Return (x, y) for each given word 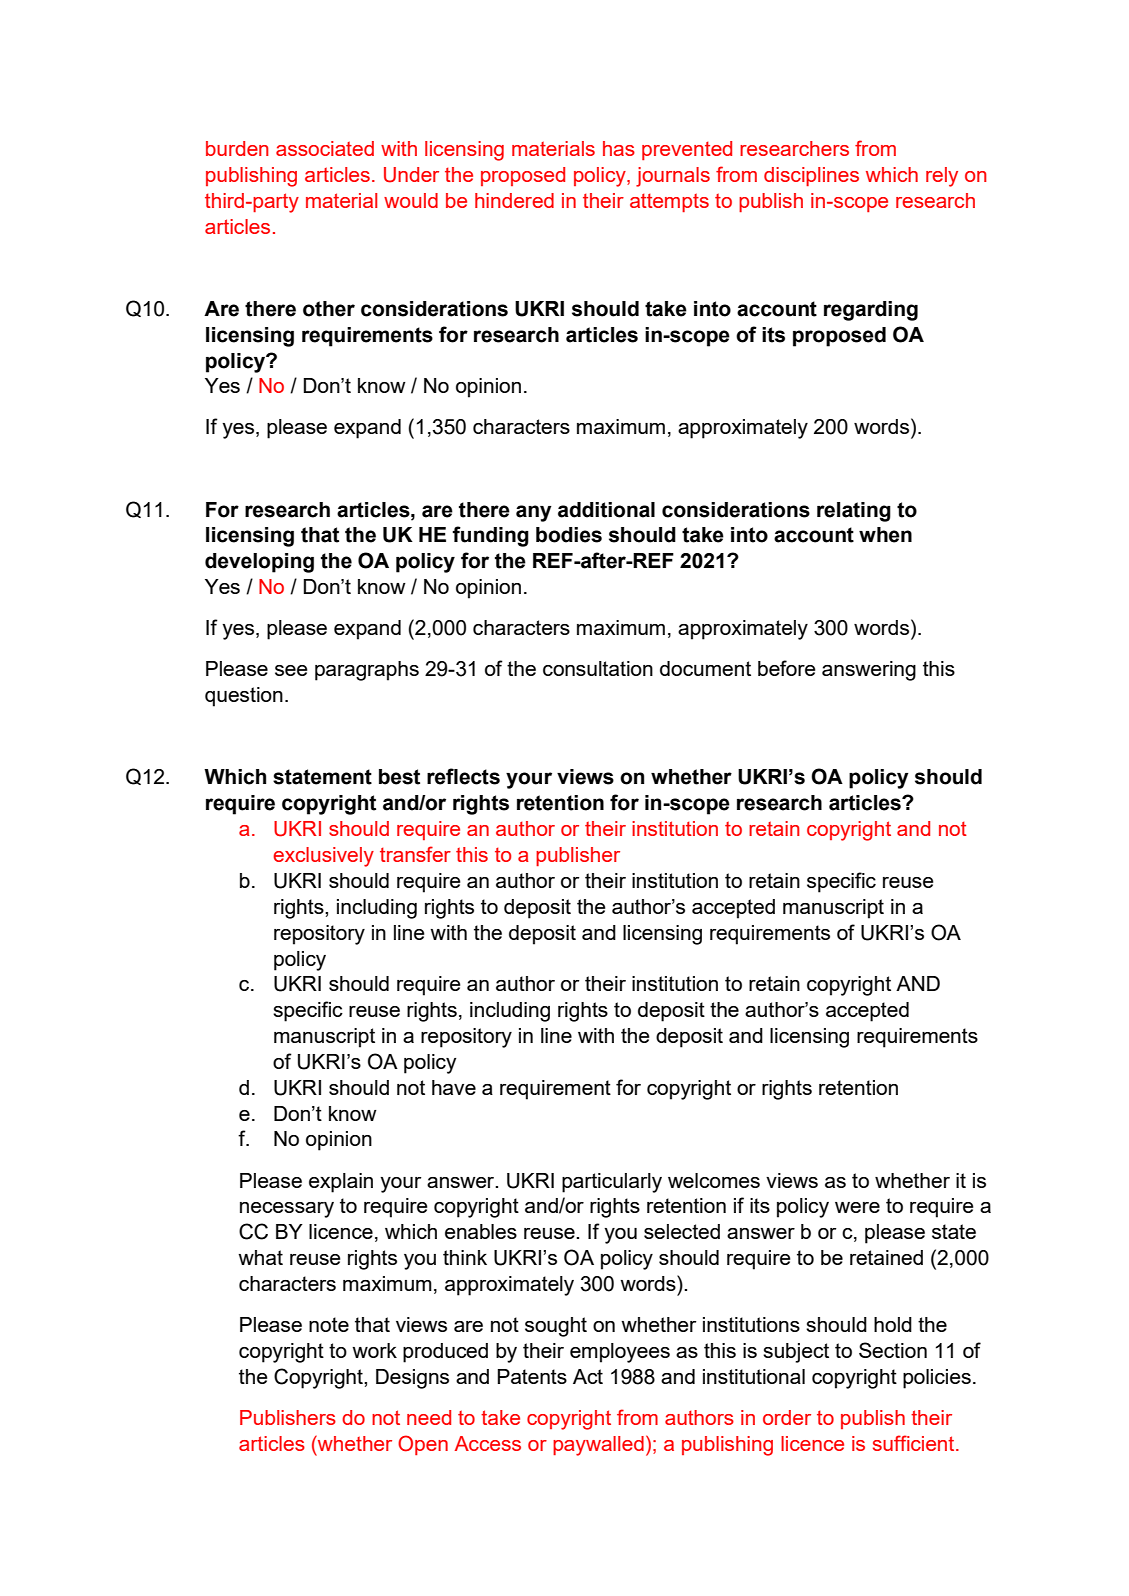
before (787, 668)
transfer (415, 854)
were (857, 1207)
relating (854, 512)
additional (606, 510)
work (374, 1350)
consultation (598, 668)
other (329, 309)
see (291, 670)
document (705, 668)
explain (341, 1183)
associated (325, 148)
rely (942, 177)
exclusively (323, 857)
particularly (612, 1183)
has (619, 148)
